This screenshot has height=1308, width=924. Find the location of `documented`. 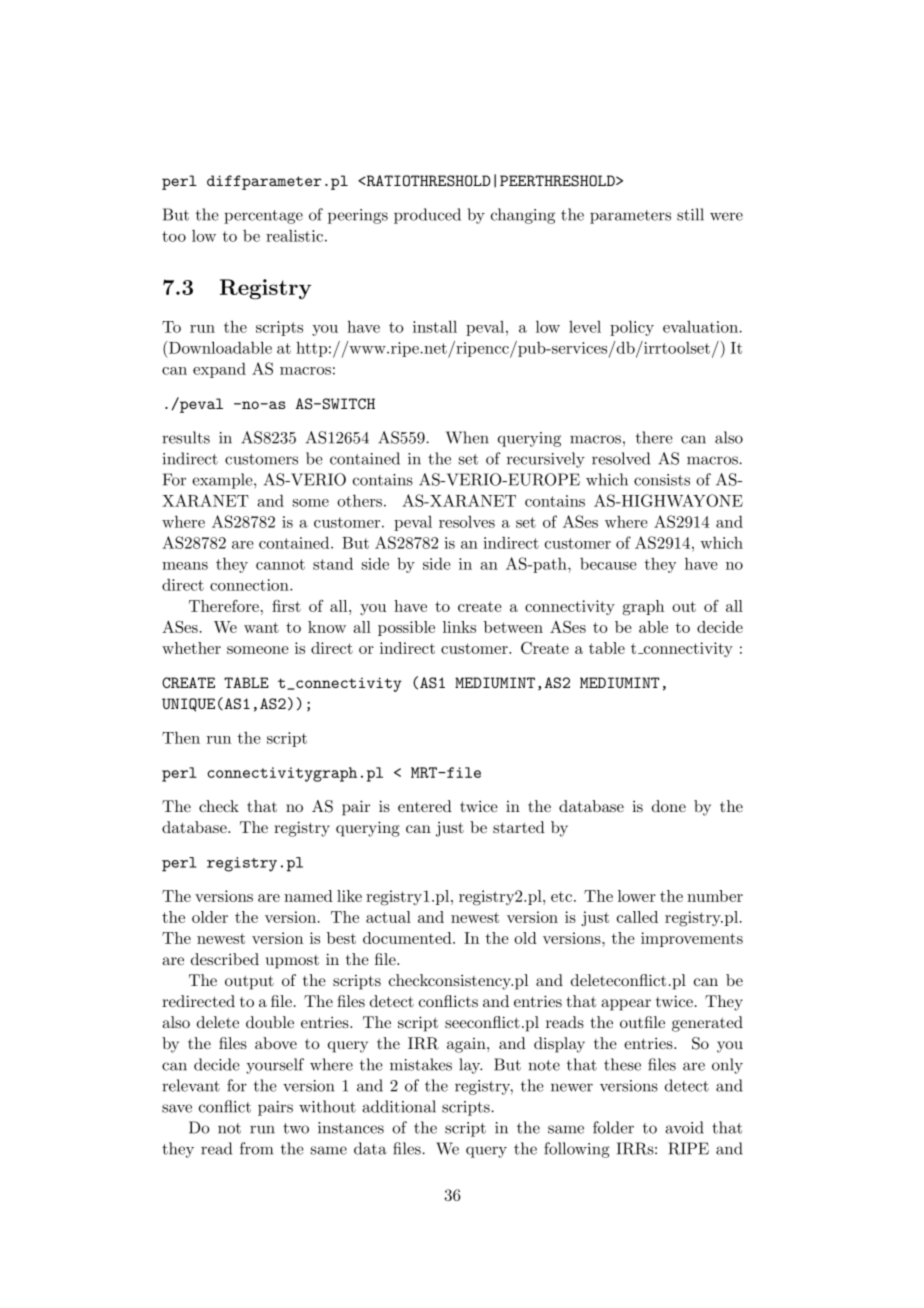

documented is located at coordinates (408, 938).
